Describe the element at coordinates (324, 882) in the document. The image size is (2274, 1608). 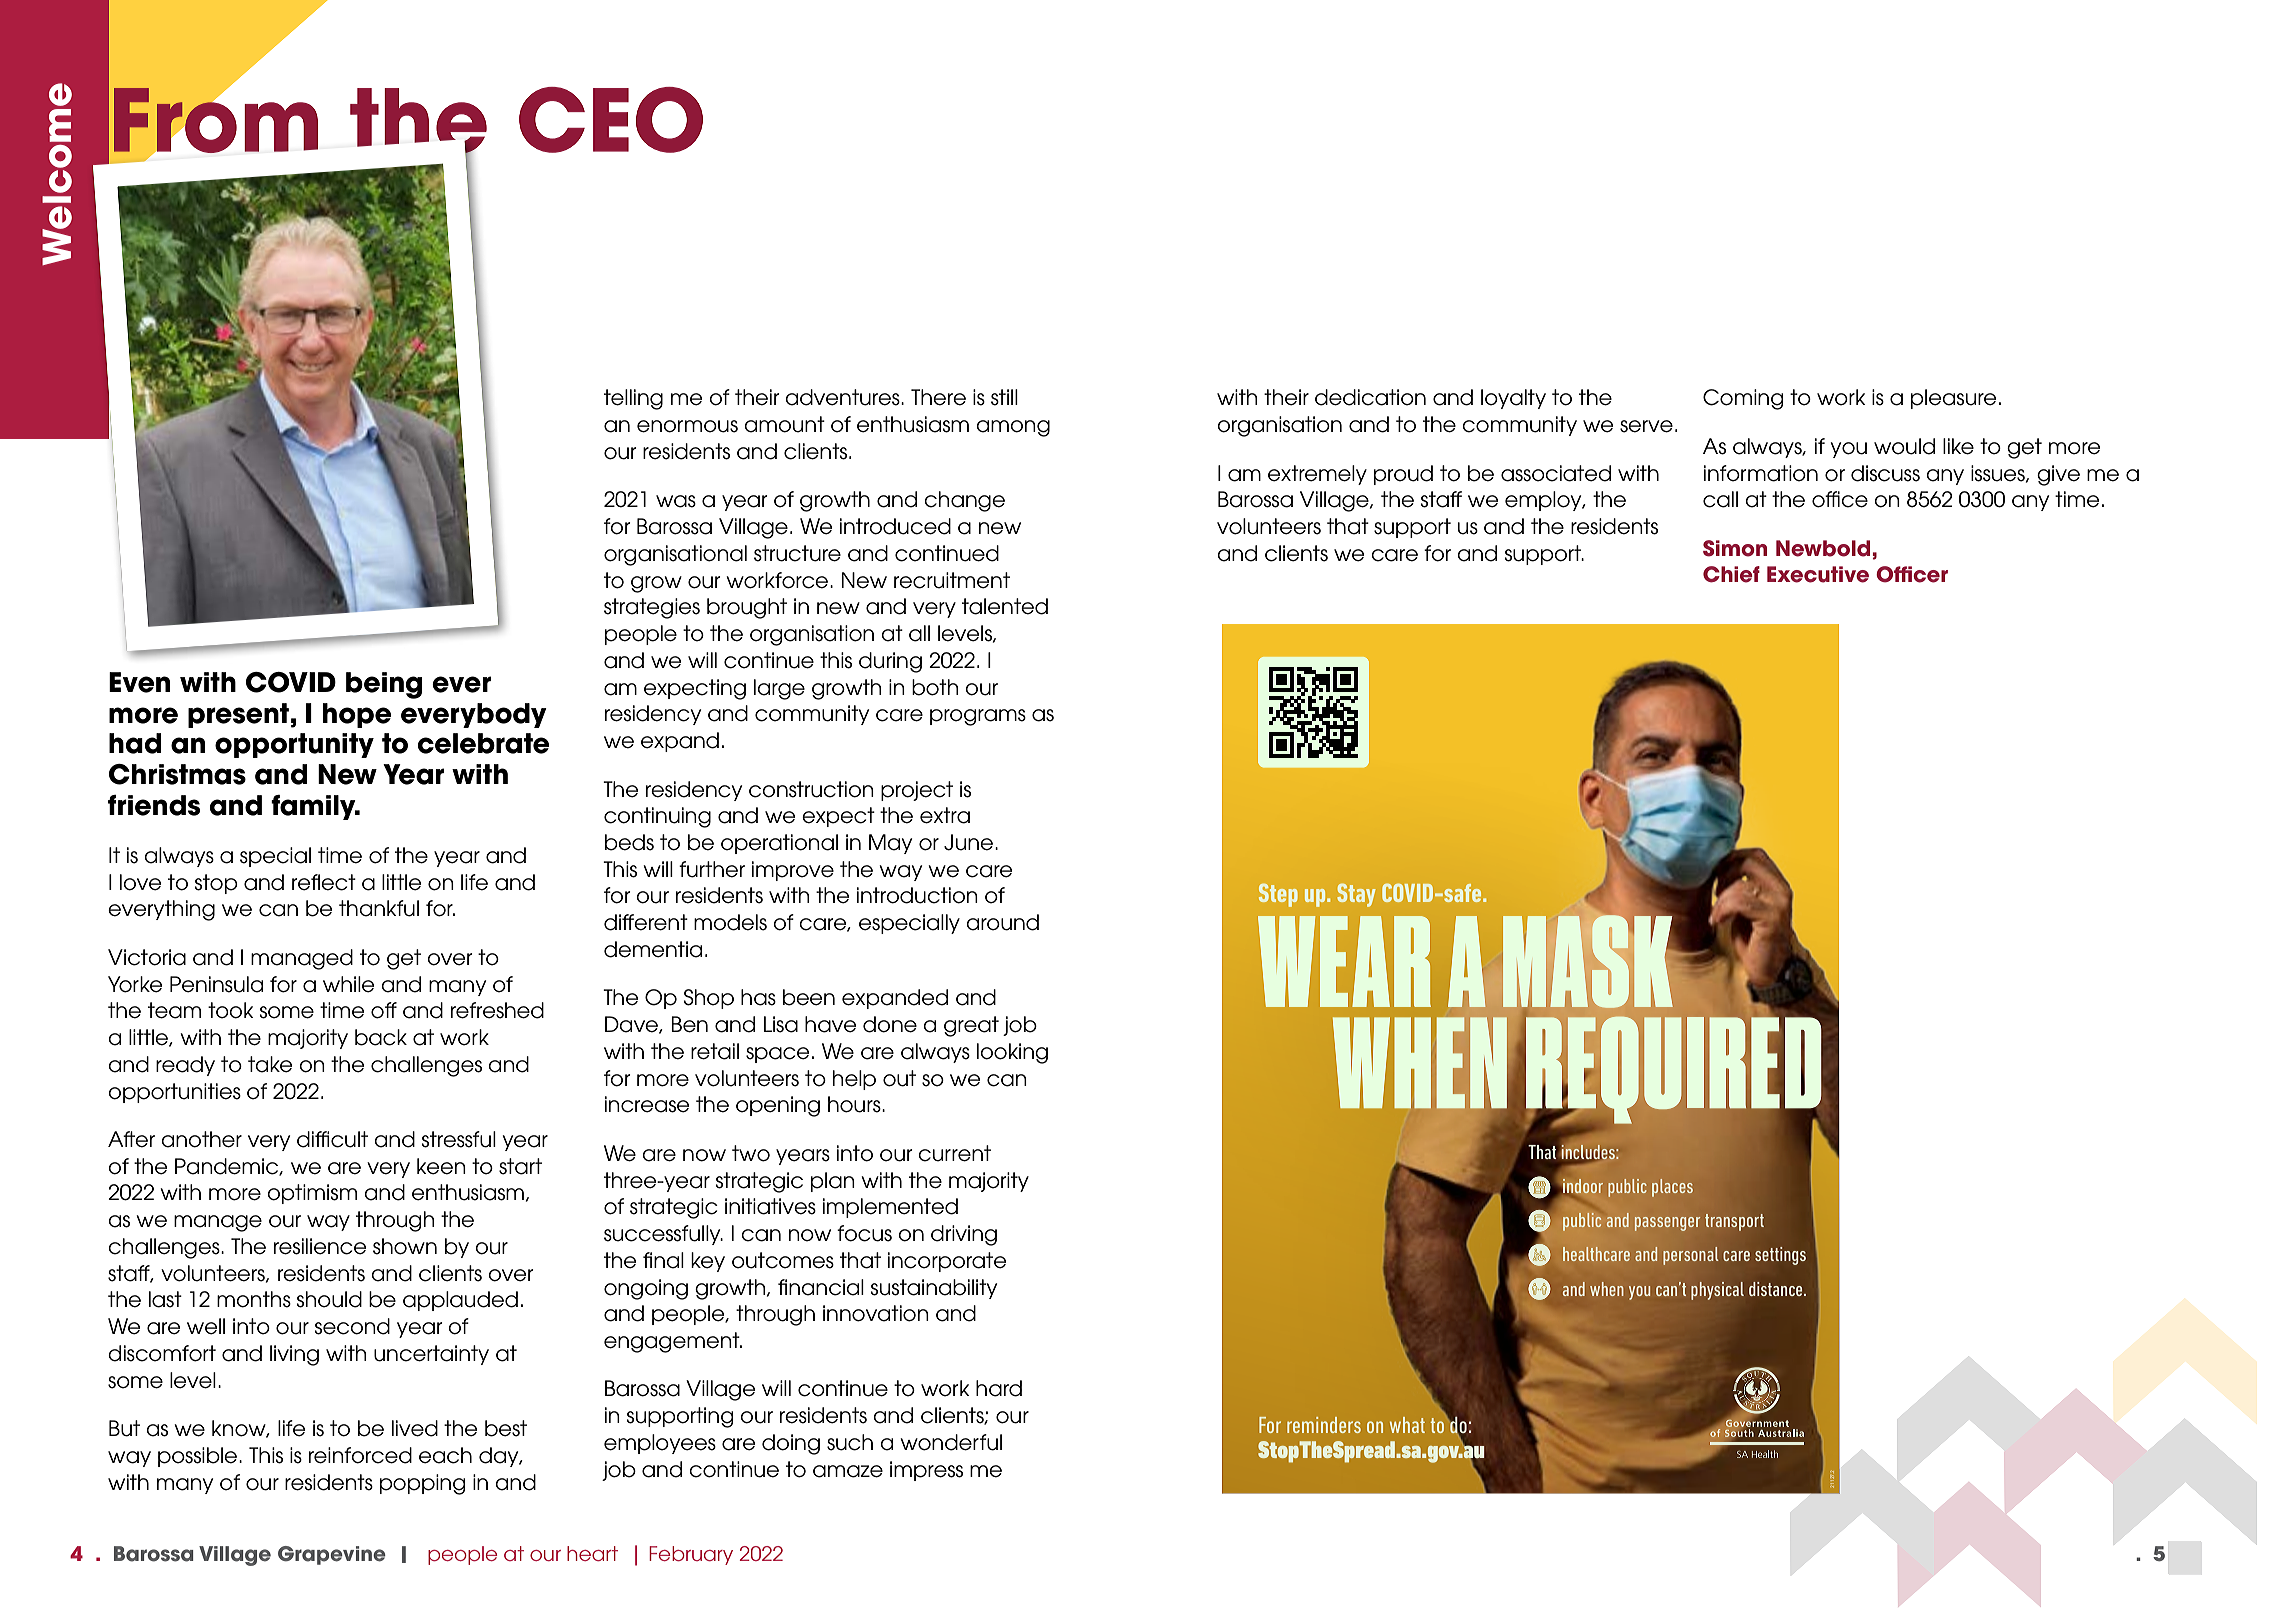
I see `reflect` at that location.
